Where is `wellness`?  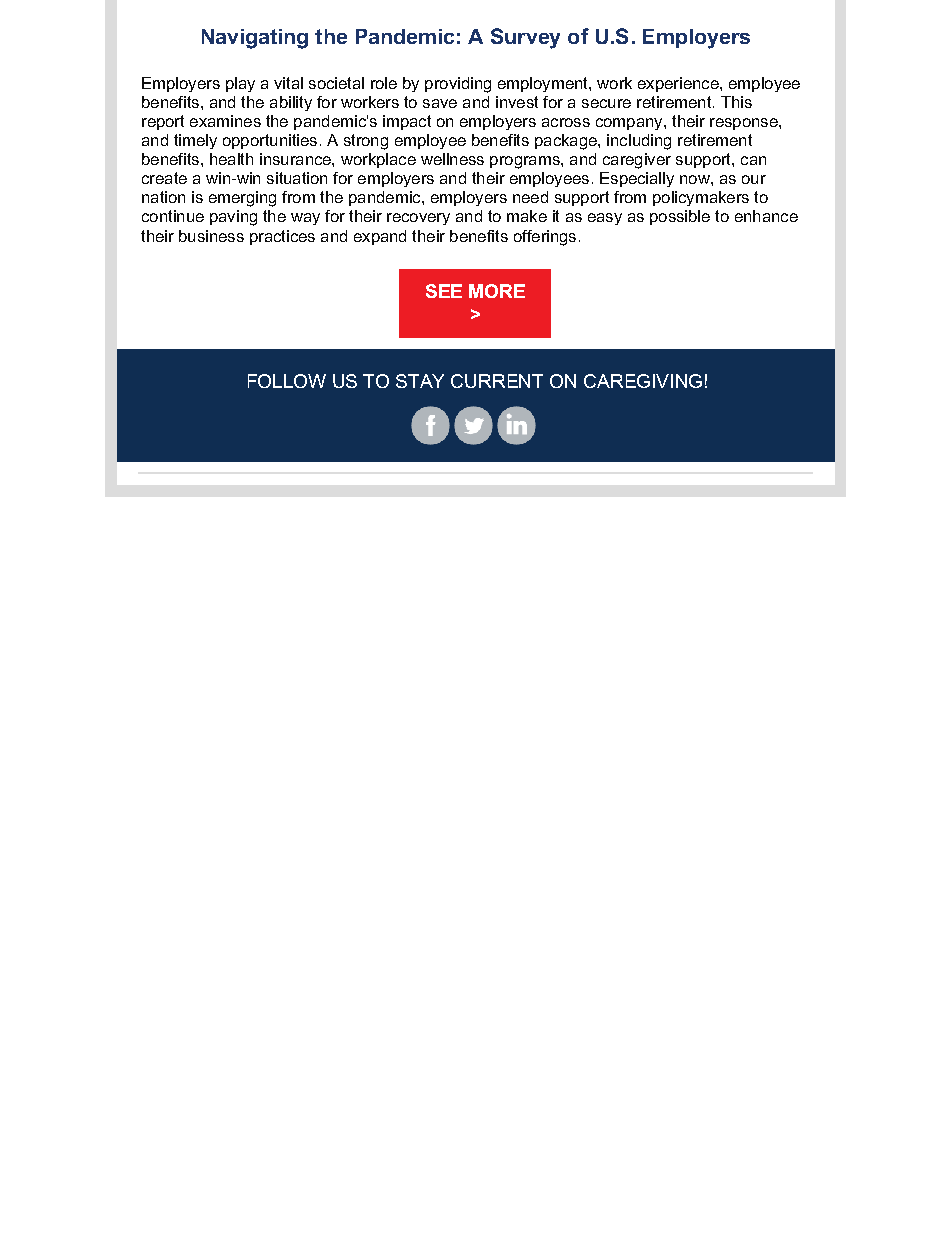
wellness is located at coordinates (452, 159).
